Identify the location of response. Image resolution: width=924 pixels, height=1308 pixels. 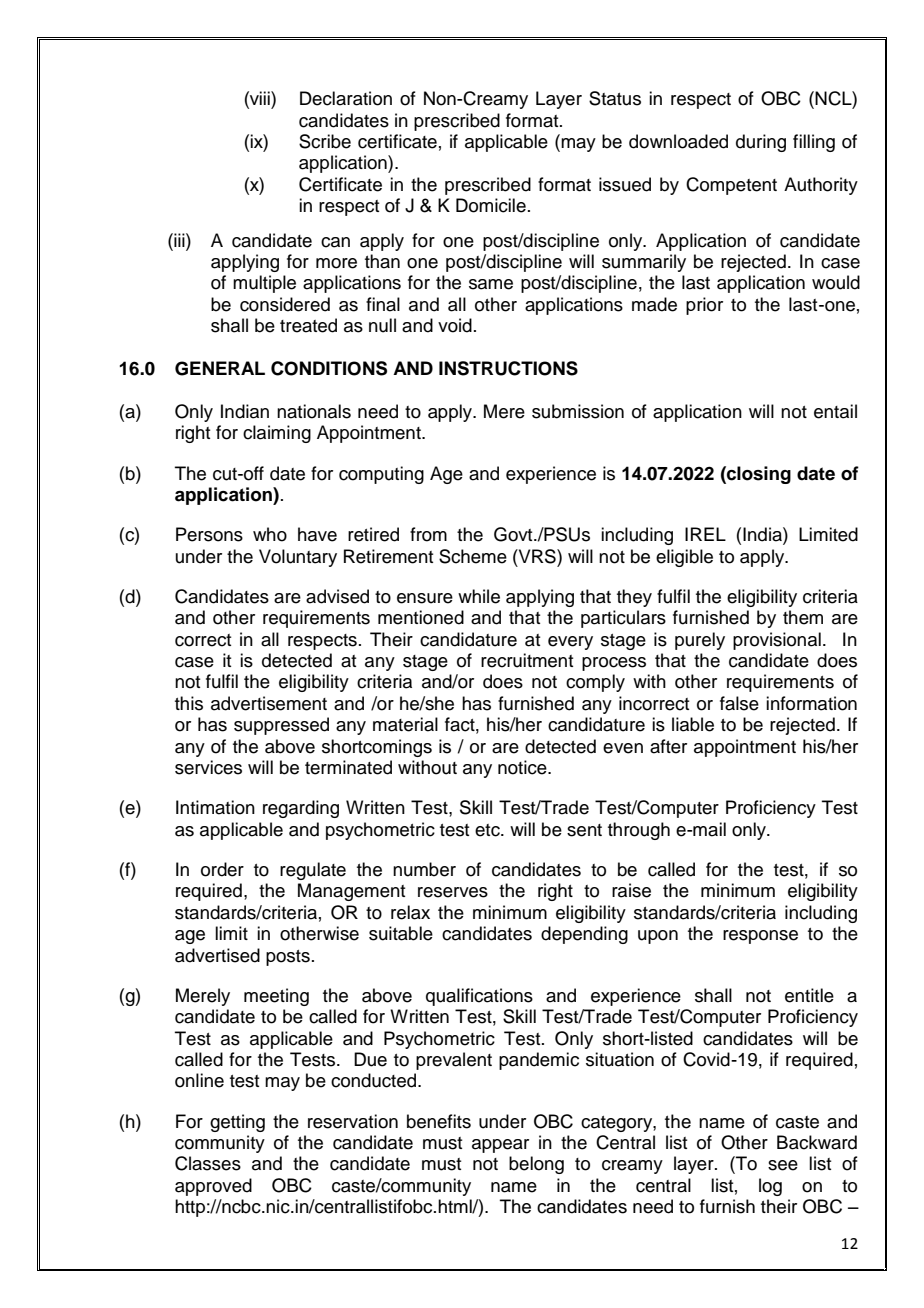
(760, 937).
